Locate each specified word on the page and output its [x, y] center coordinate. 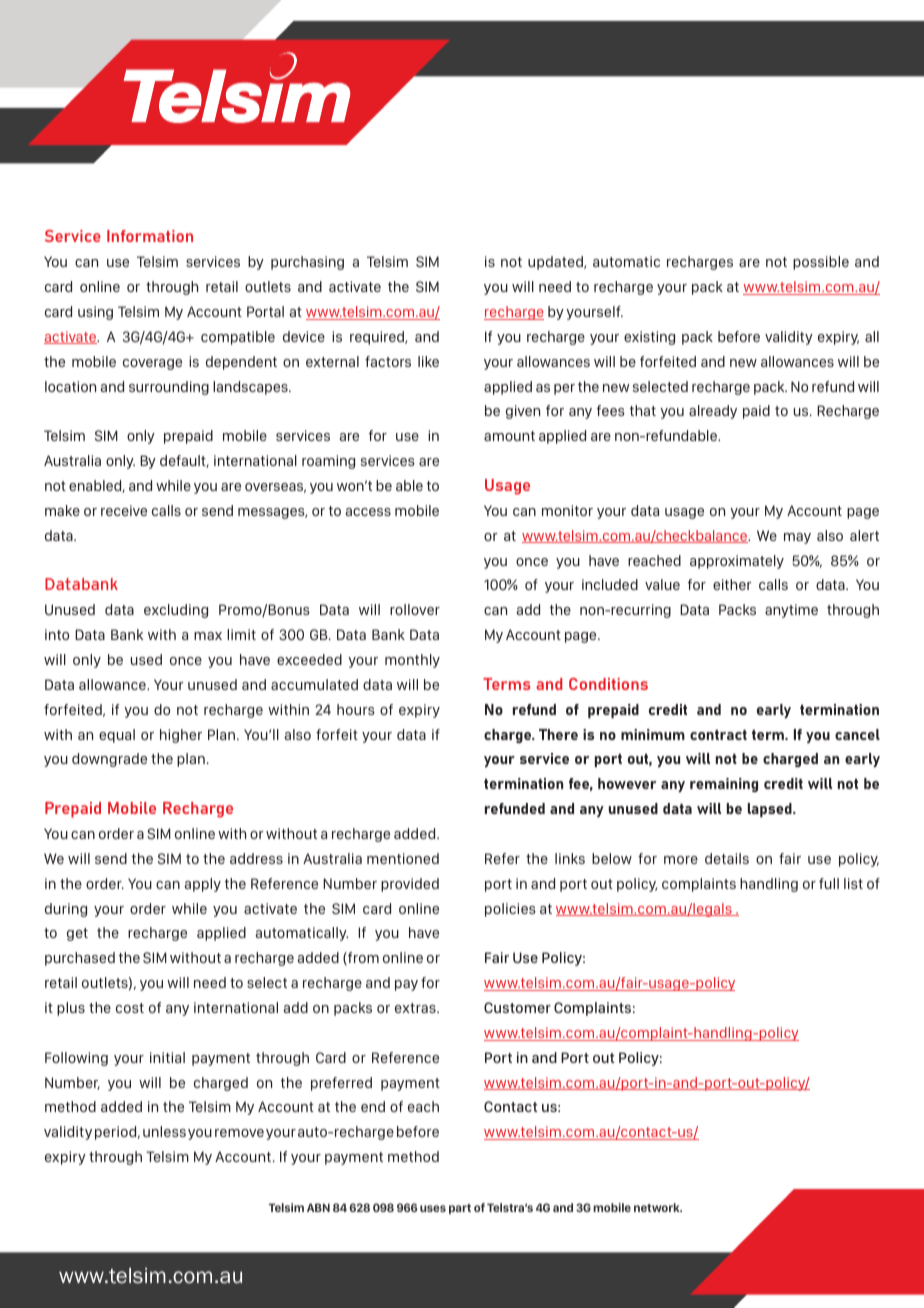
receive [124, 510]
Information [150, 236]
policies [510, 910]
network [658, 1207]
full [829, 883]
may [797, 538]
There [558, 734]
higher [181, 736]
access [368, 512]
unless [164, 1131]
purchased [80, 959]
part [460, 1209]
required [378, 338]
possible [821, 263]
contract [718, 735]
